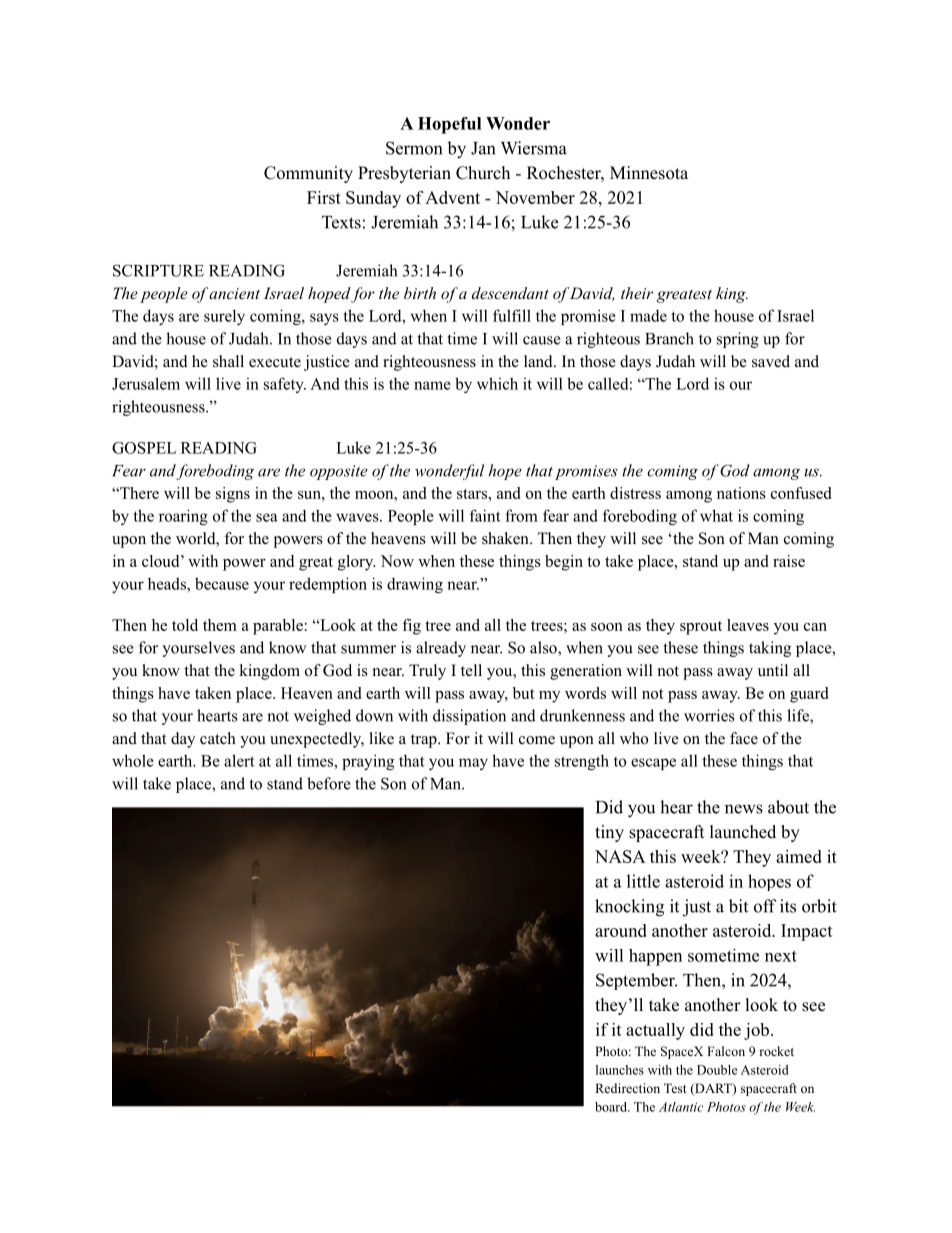 The height and width of the page is (1233, 952). Describe the element at coordinates (483, 173) in the page. I see `Church` at that location.
